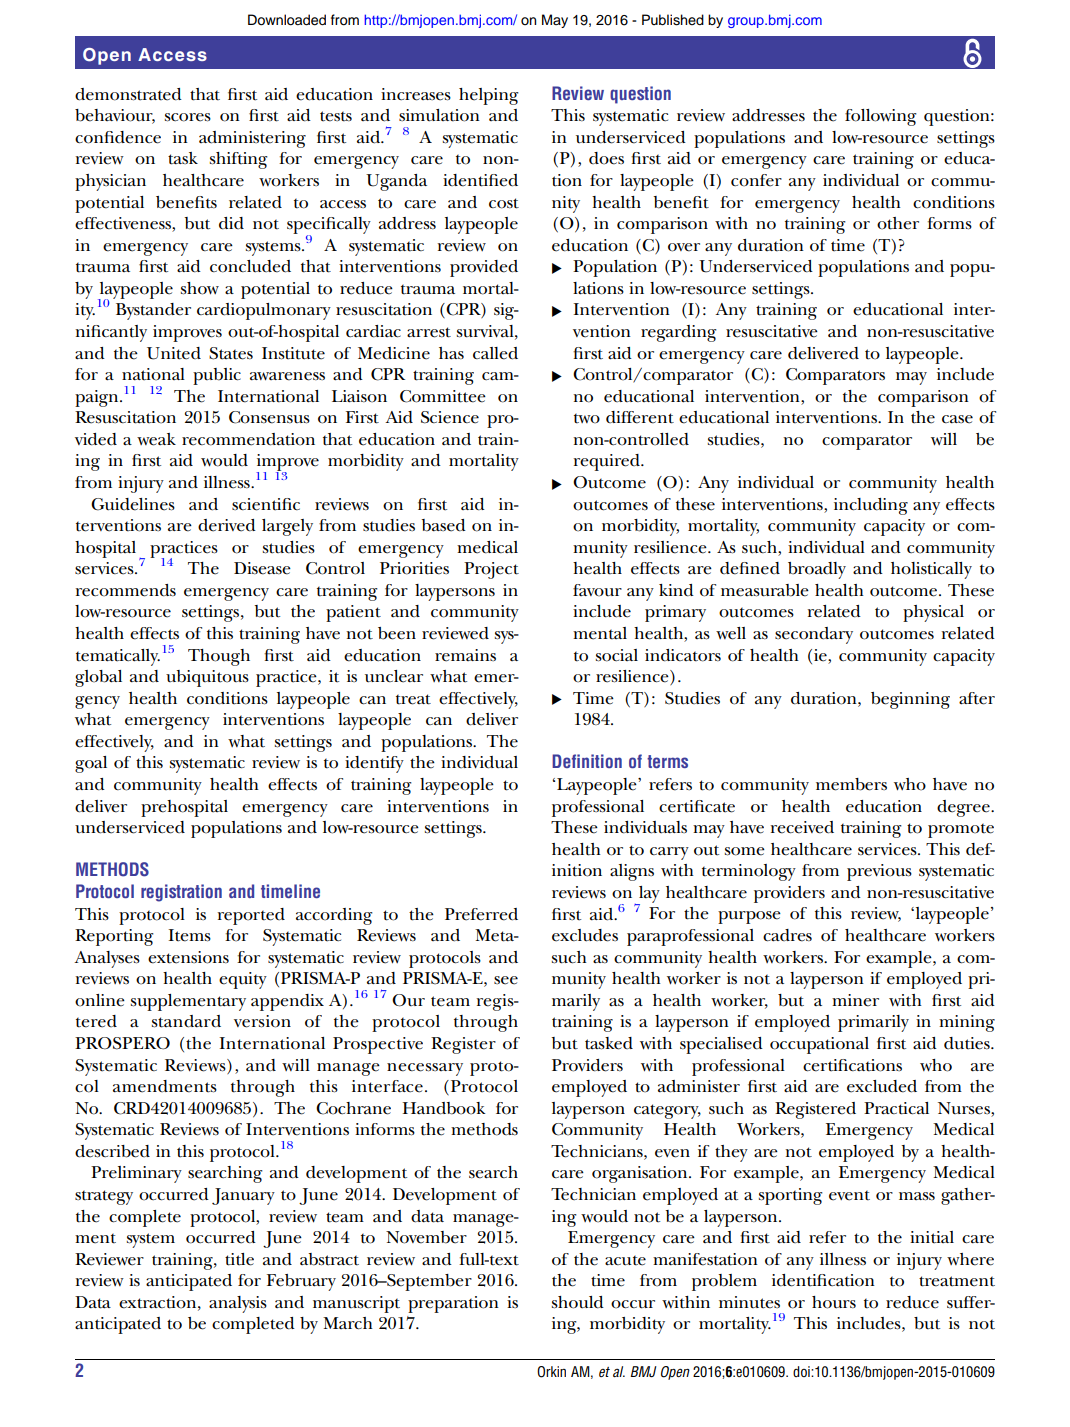 This page has width=1070, height=1427. Describe the element at coordinates (551, 1372) in the page. I see `Orkin` at that location.
